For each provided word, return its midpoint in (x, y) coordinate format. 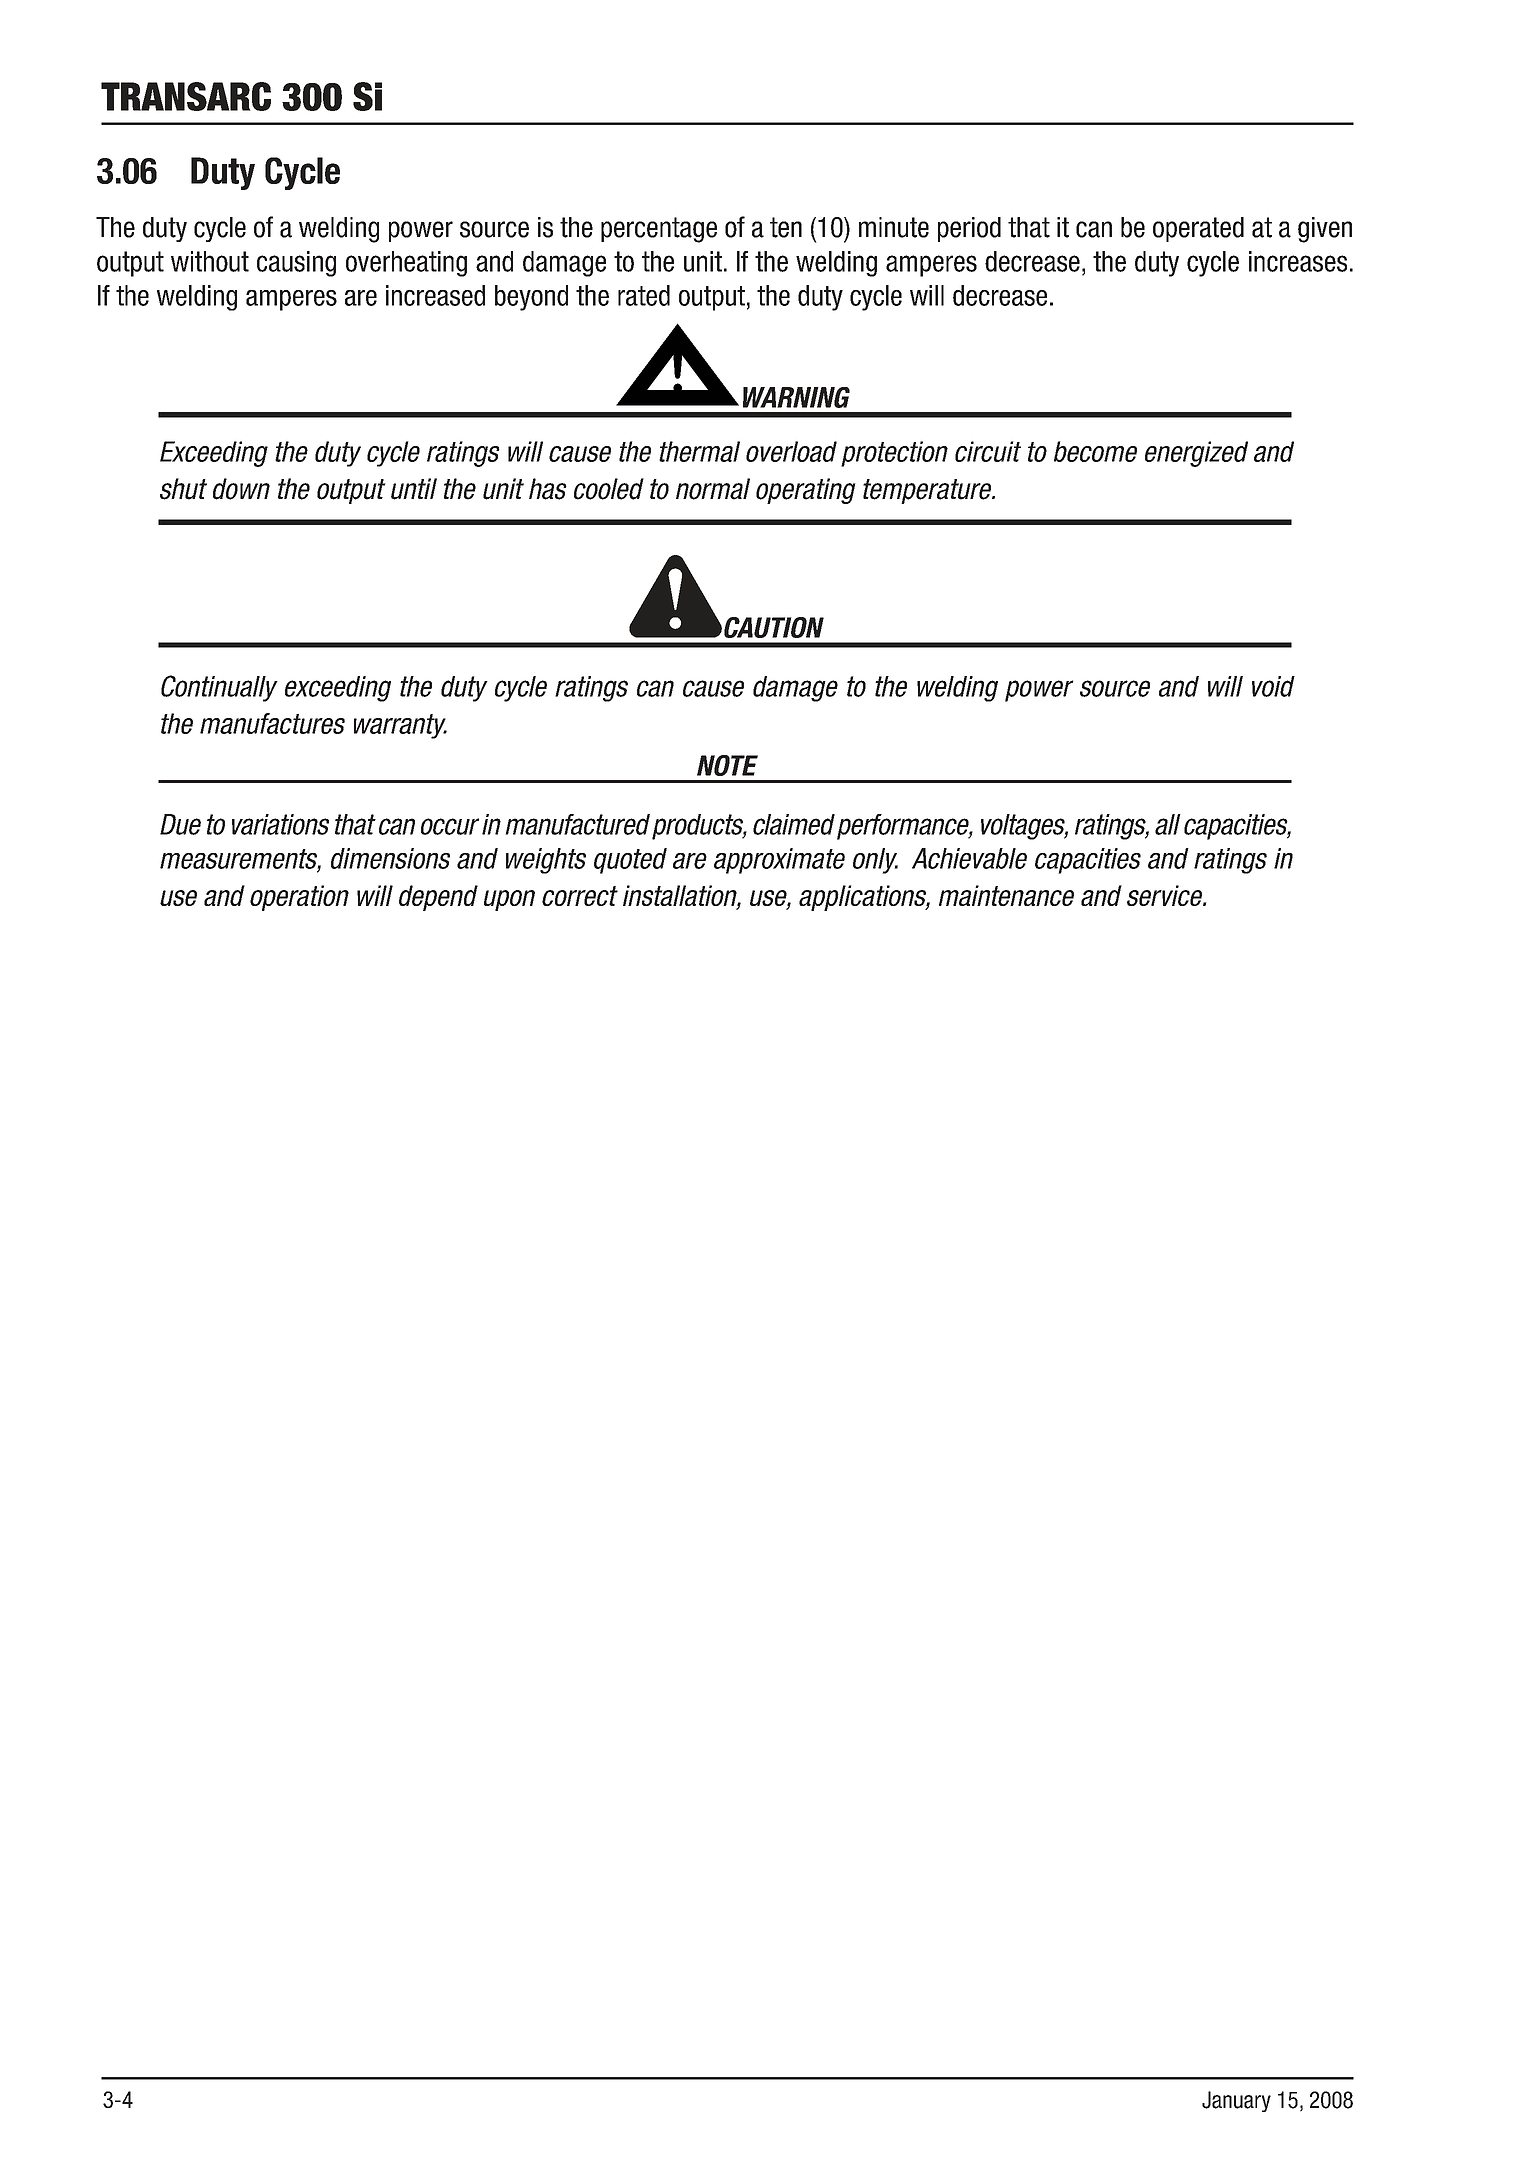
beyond (531, 298)
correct (580, 896)
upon (509, 900)
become (1095, 451)
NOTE (727, 765)
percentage (659, 230)
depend (438, 898)
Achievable (969, 858)
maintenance (1006, 895)
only (875, 861)
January (1236, 2101)
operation (299, 898)
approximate (779, 861)
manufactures (272, 723)
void (1273, 686)
